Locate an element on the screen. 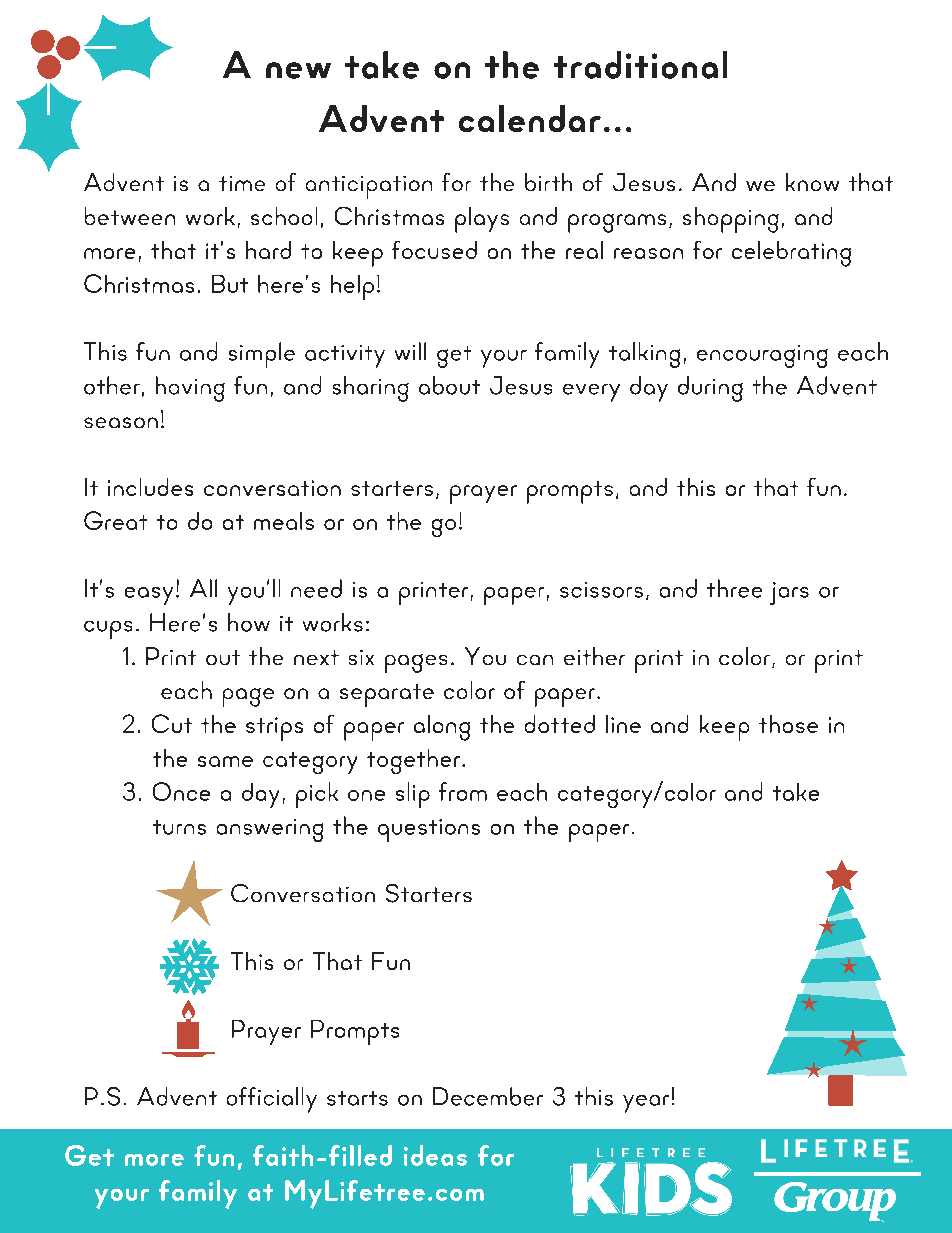  officially is located at coordinates (272, 1100).
